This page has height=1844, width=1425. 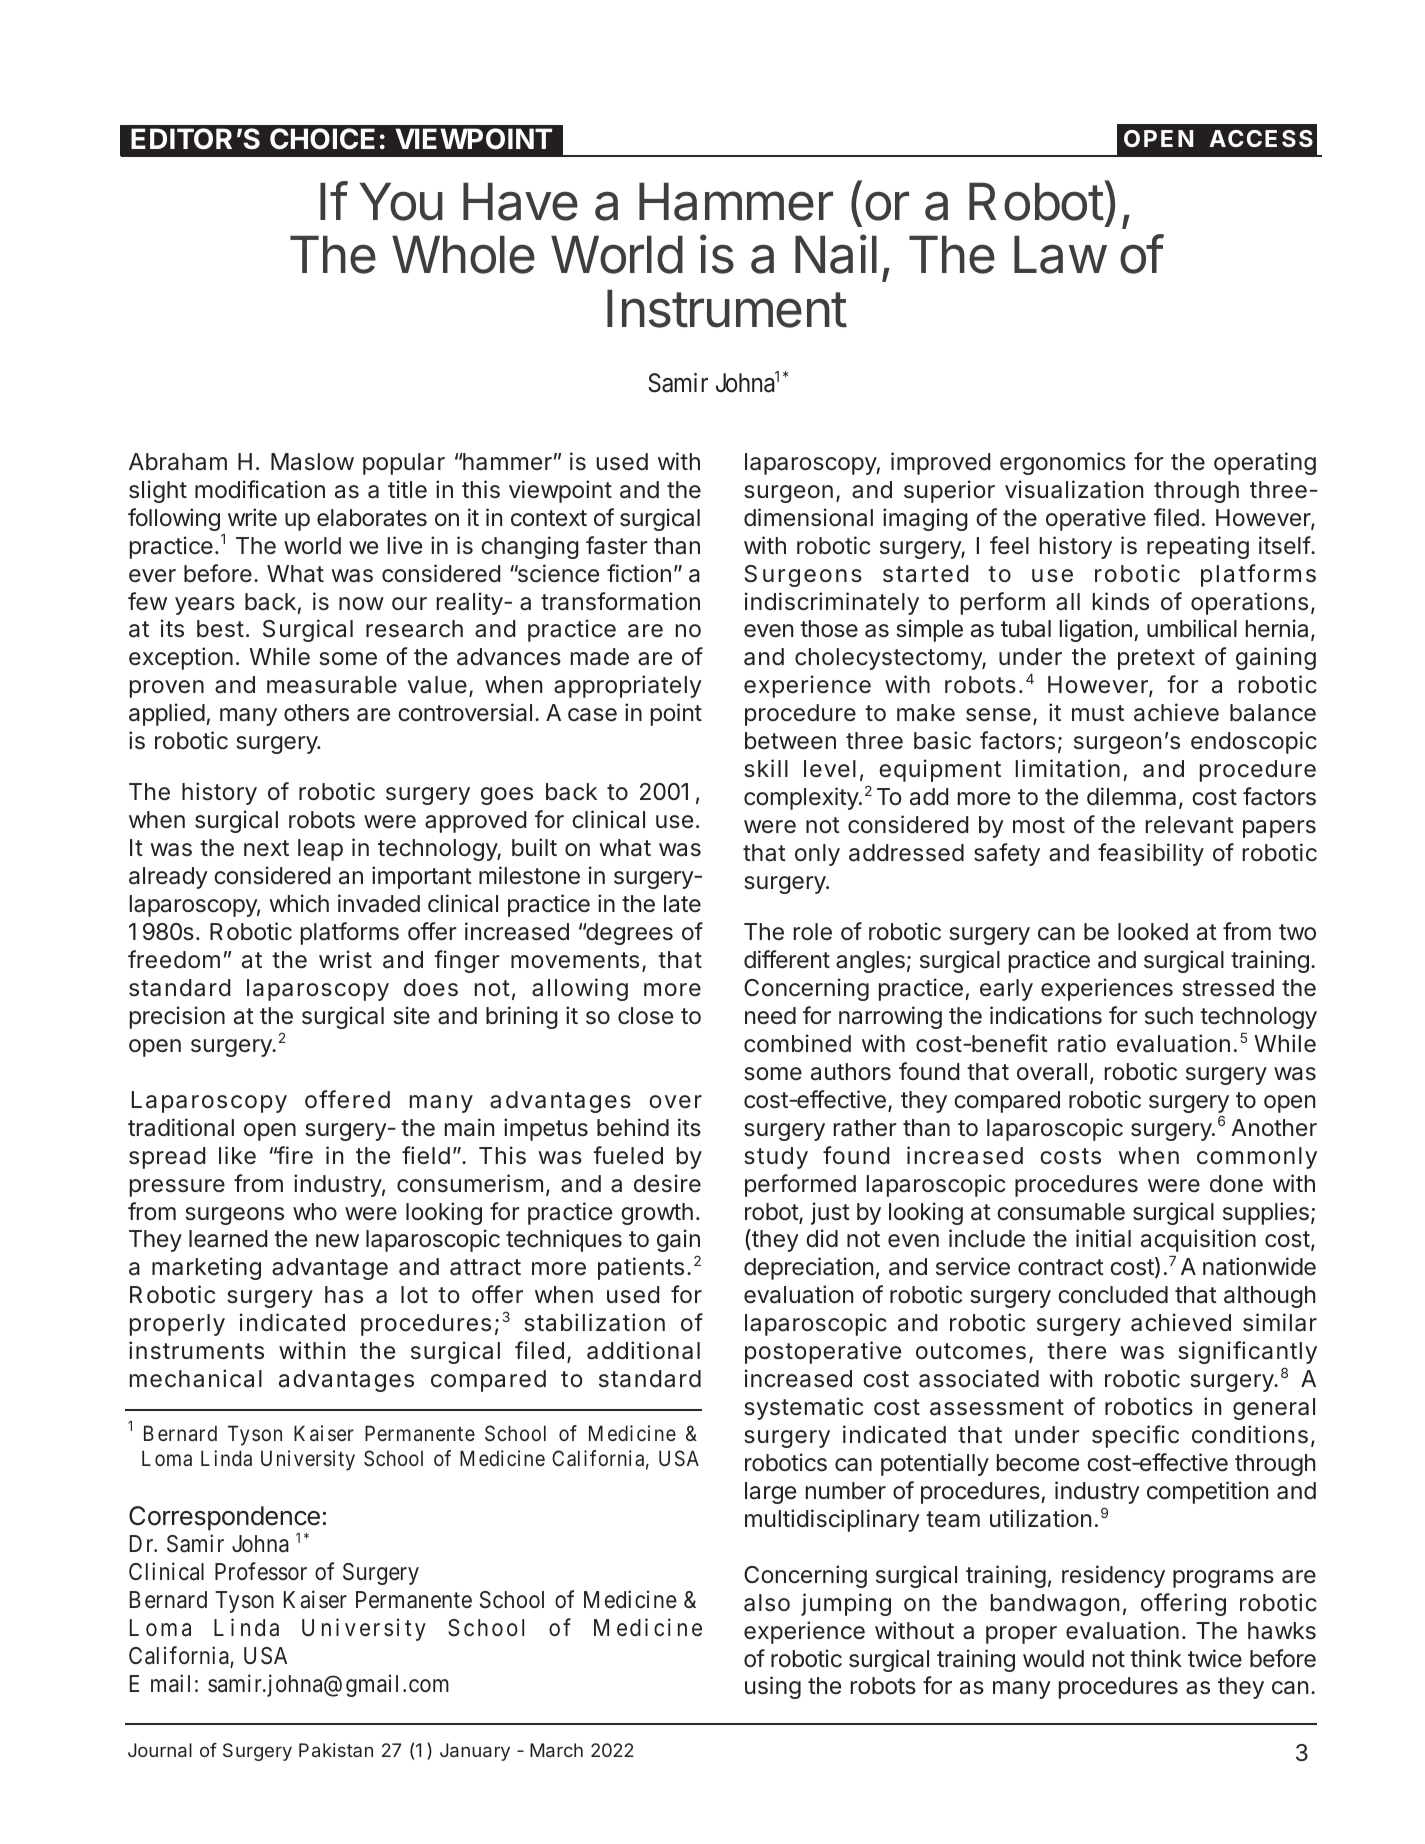 What do you see at coordinates (836, 254) in the page?
I see `Nail` at bounding box center [836, 254].
